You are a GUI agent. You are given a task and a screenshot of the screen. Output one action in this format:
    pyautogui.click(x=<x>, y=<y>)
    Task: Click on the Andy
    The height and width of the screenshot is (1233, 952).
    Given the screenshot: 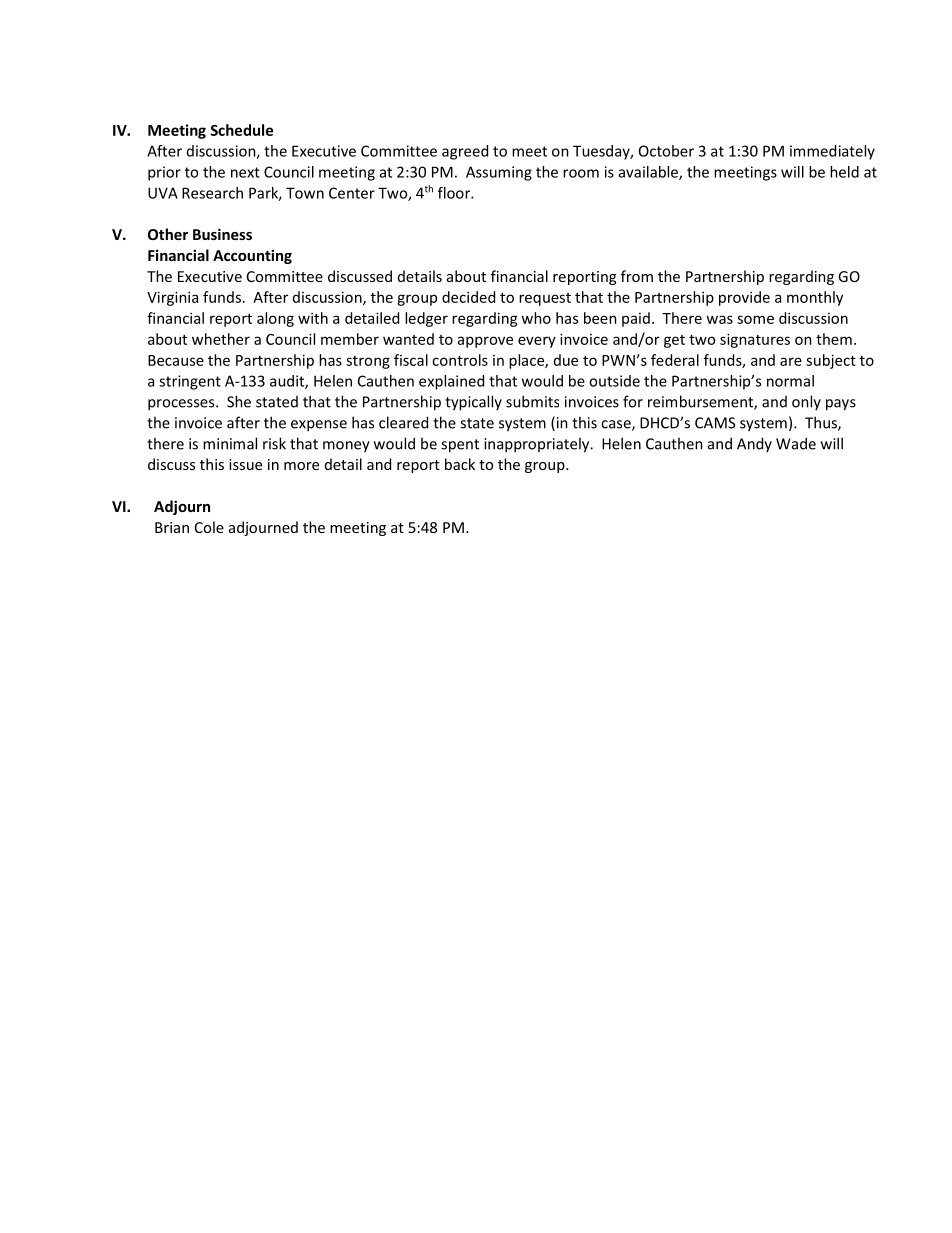 What is the action you would take?
    pyautogui.click(x=754, y=444)
